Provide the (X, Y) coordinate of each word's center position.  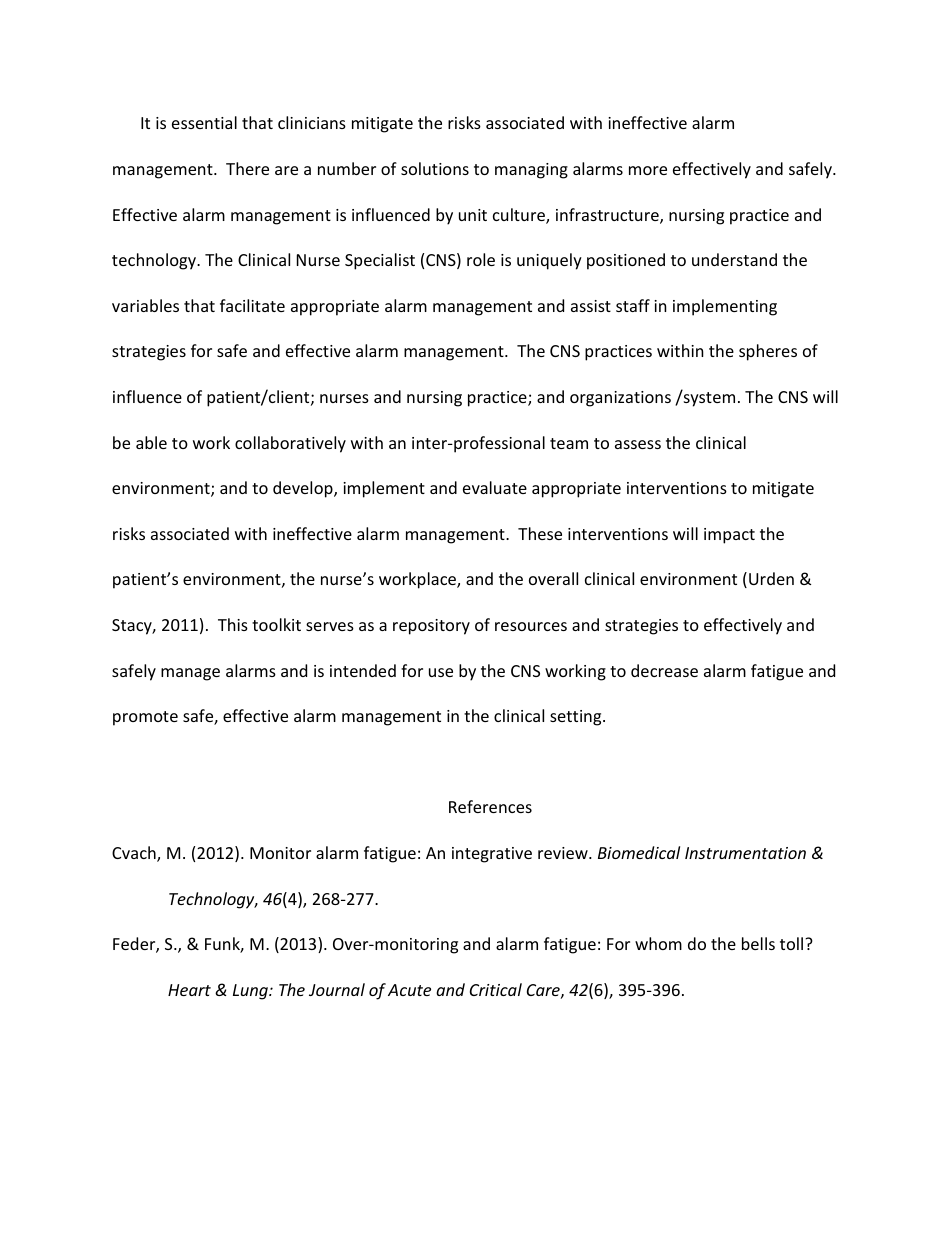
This (233, 624)
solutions (435, 168)
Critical (496, 989)
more (648, 170)
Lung (251, 992)
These (540, 533)
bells (758, 943)
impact (729, 536)
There (247, 168)
